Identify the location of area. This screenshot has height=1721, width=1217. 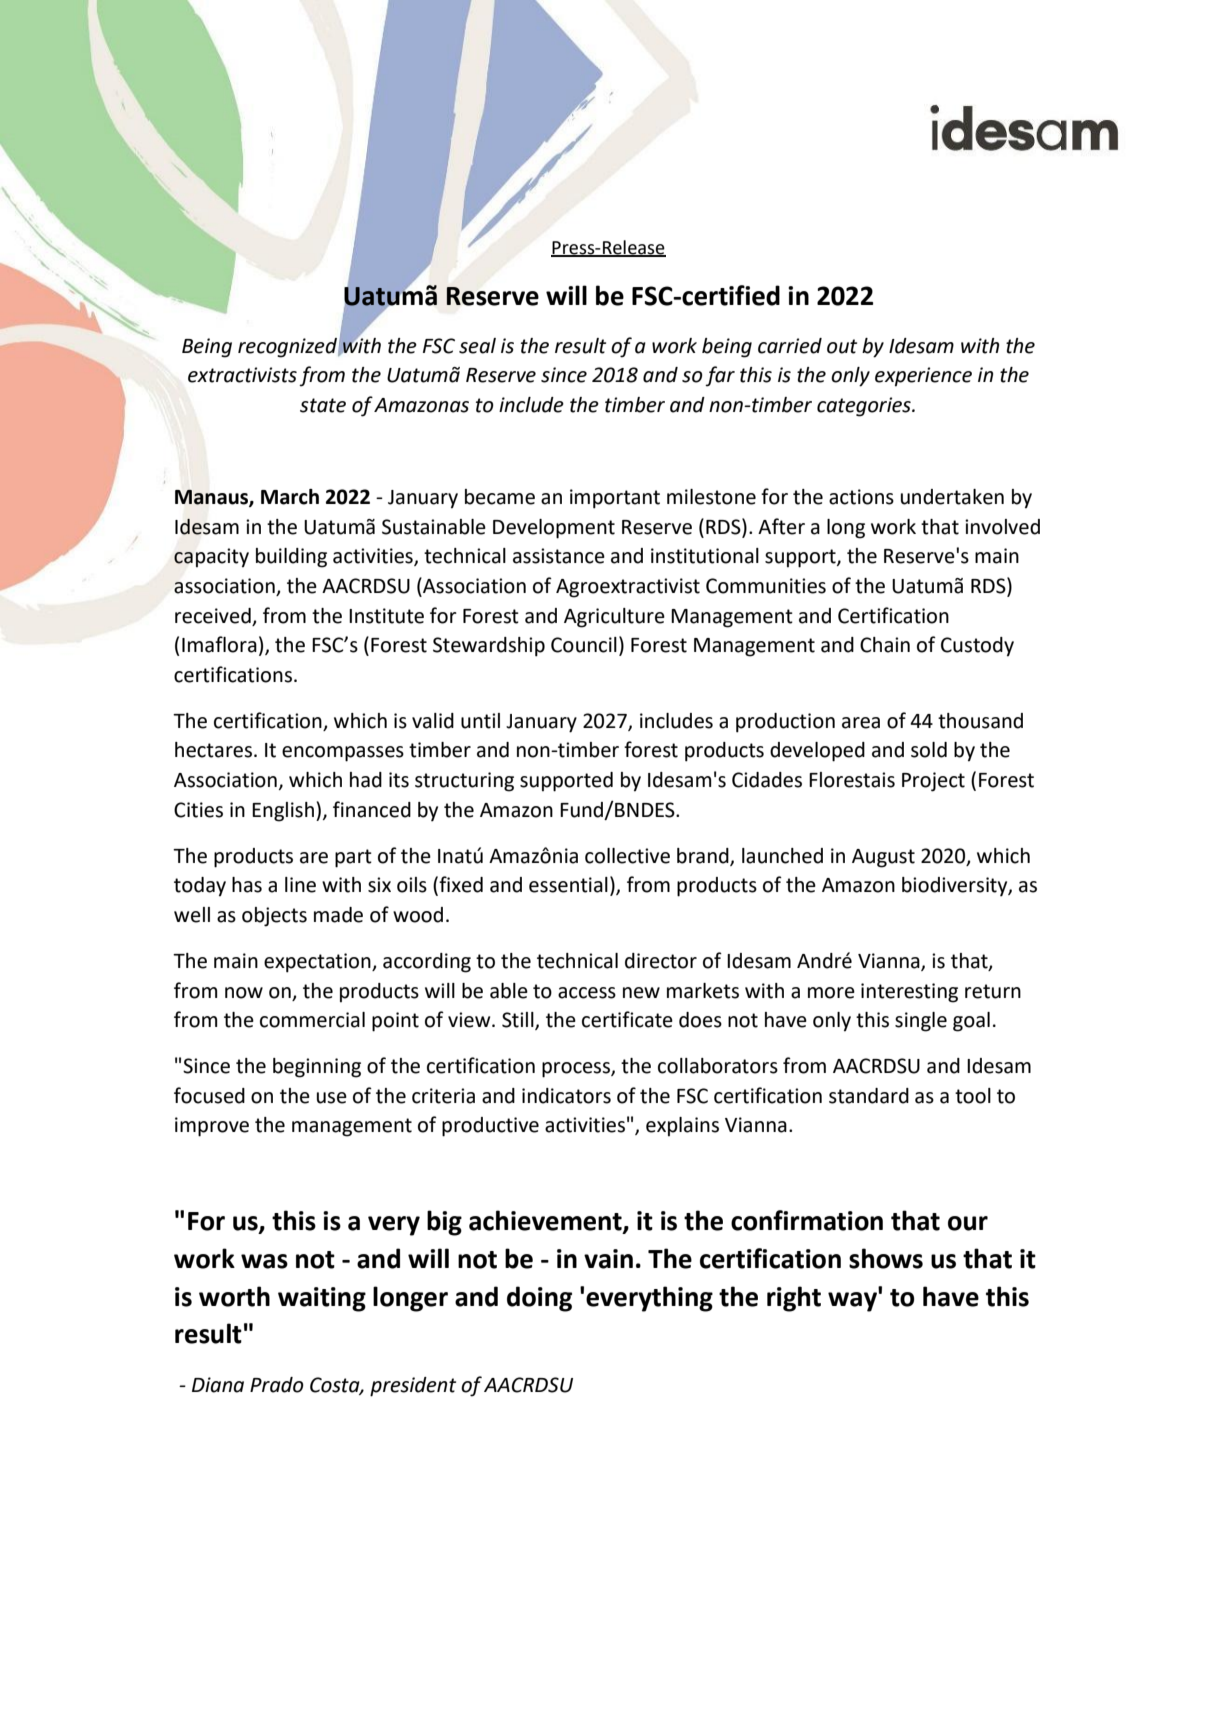
(861, 723).
